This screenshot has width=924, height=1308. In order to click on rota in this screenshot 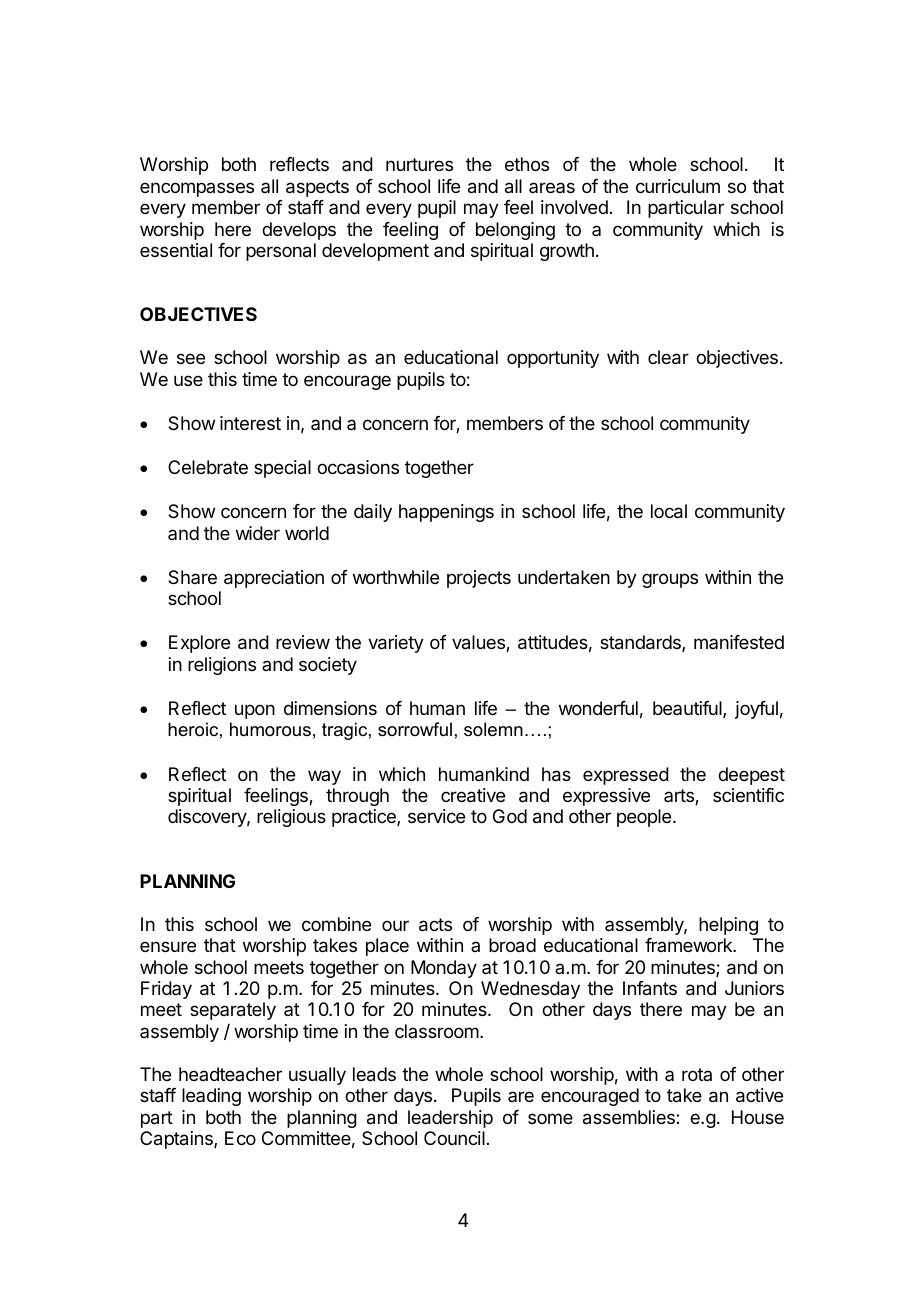, I will do `click(697, 1074)`.
